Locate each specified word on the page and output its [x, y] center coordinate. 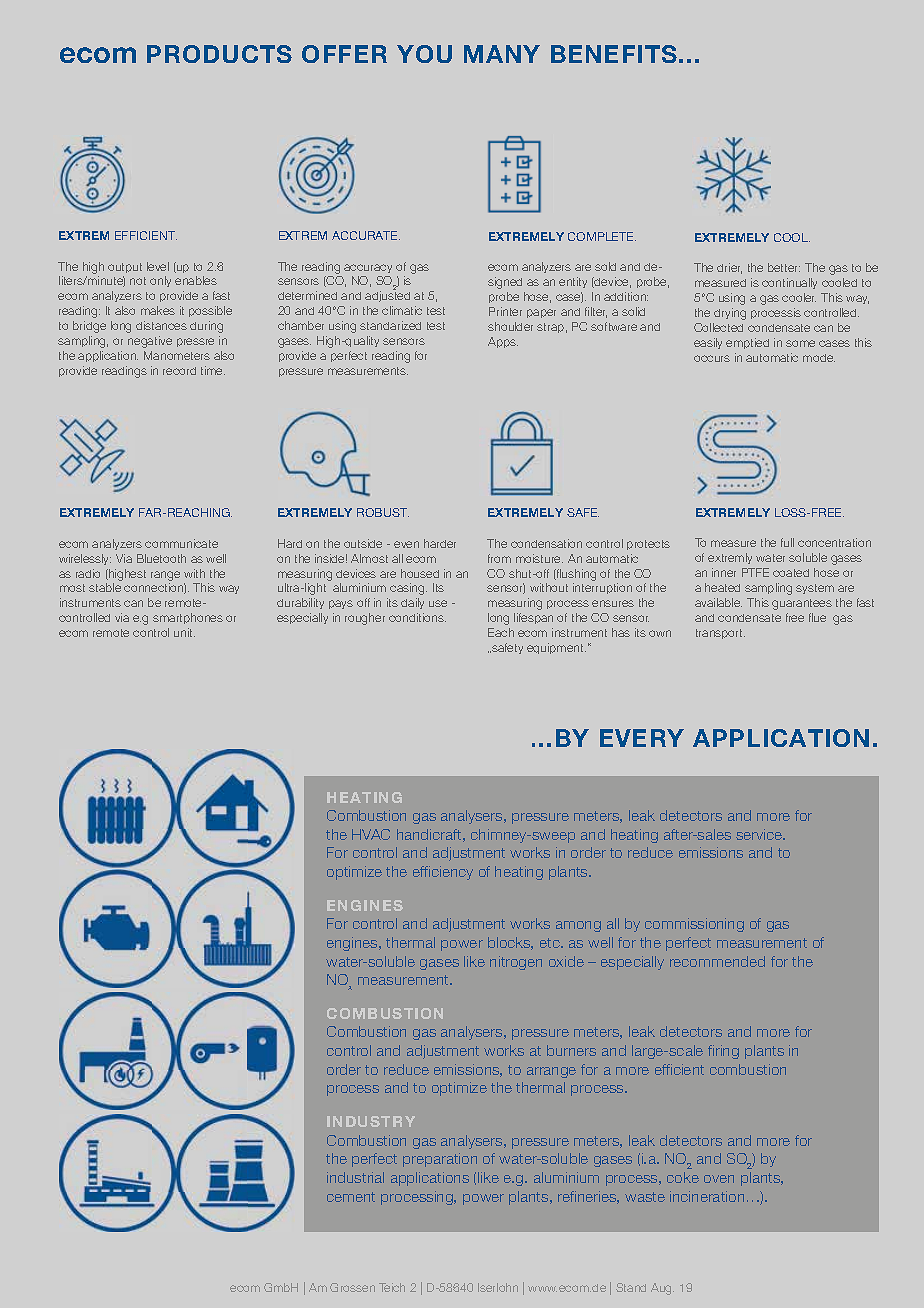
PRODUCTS [219, 54]
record [179, 371]
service [760, 834]
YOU [424, 54]
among [578, 926]
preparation [440, 1160]
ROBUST [383, 512]
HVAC [371, 834]
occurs [712, 358]
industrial [355, 1177]
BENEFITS [614, 54]
